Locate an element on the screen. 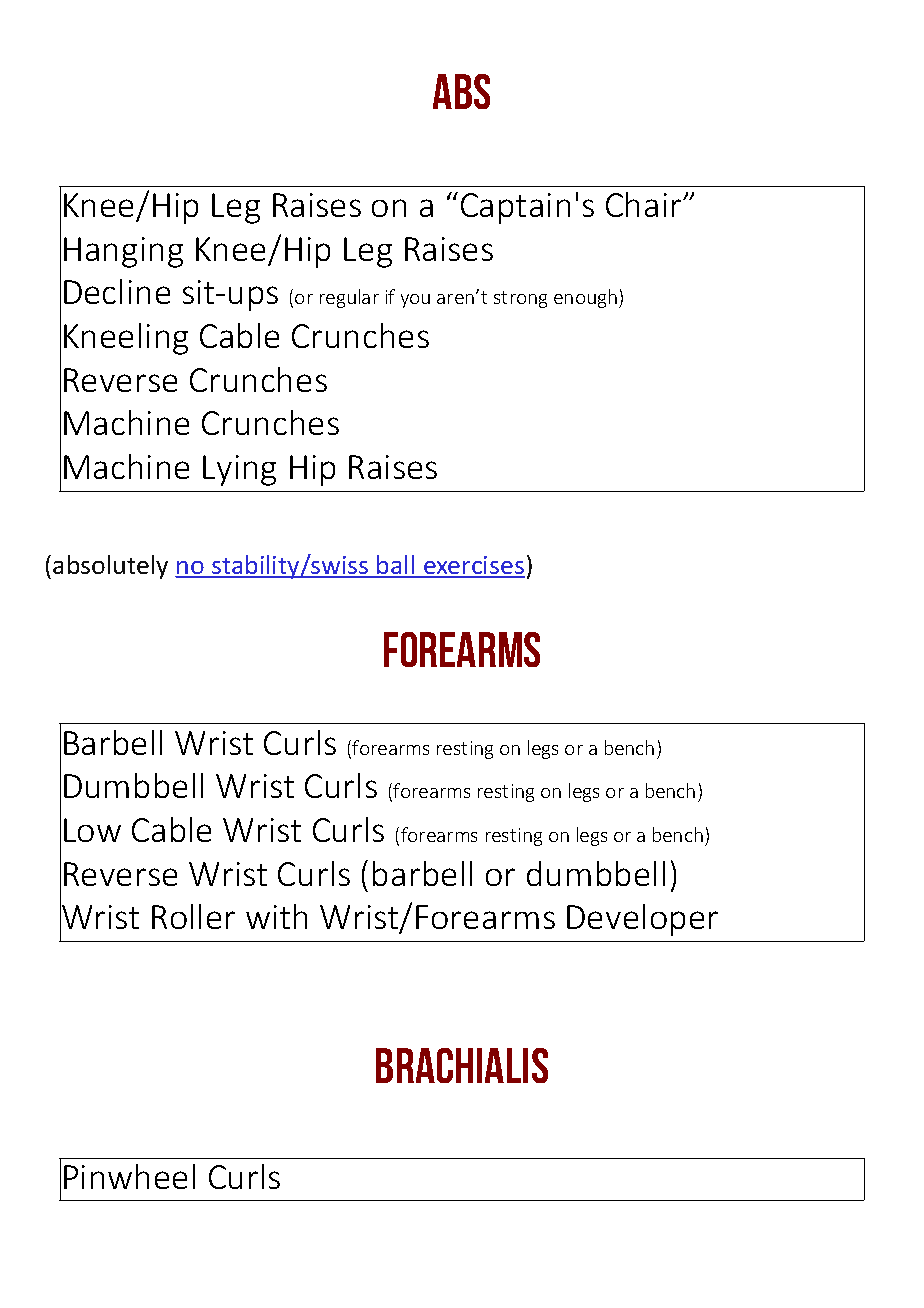 The width and height of the screenshot is (924, 1308). Low is located at coordinates (92, 830).
